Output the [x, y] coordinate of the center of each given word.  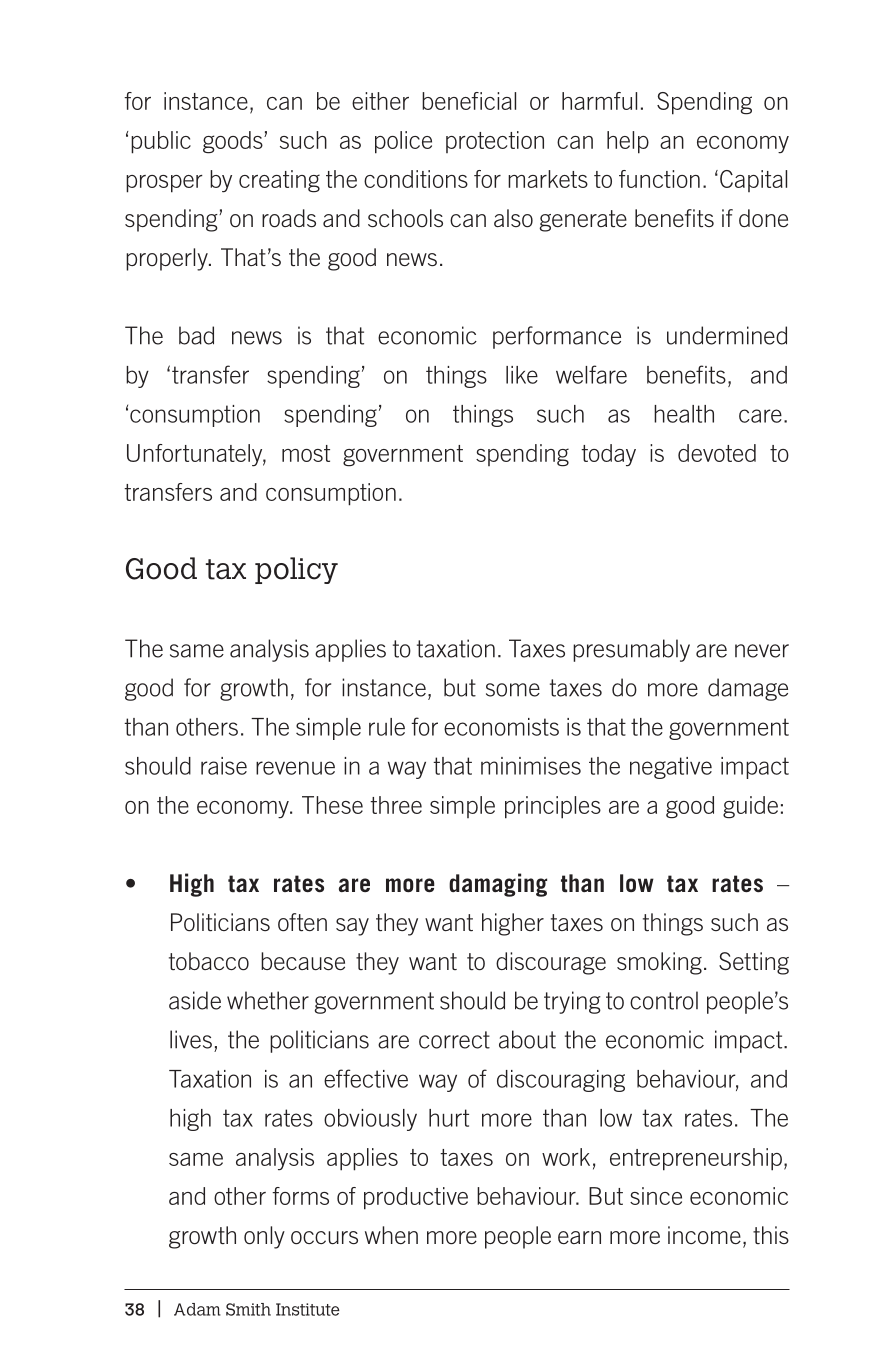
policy [296, 570]
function [659, 179]
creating [279, 181]
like [522, 375]
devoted [717, 453]
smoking [659, 963]
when [391, 1235]
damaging [498, 885]
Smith [248, 1309]
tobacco [209, 961]
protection [495, 142]
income [704, 1235]
